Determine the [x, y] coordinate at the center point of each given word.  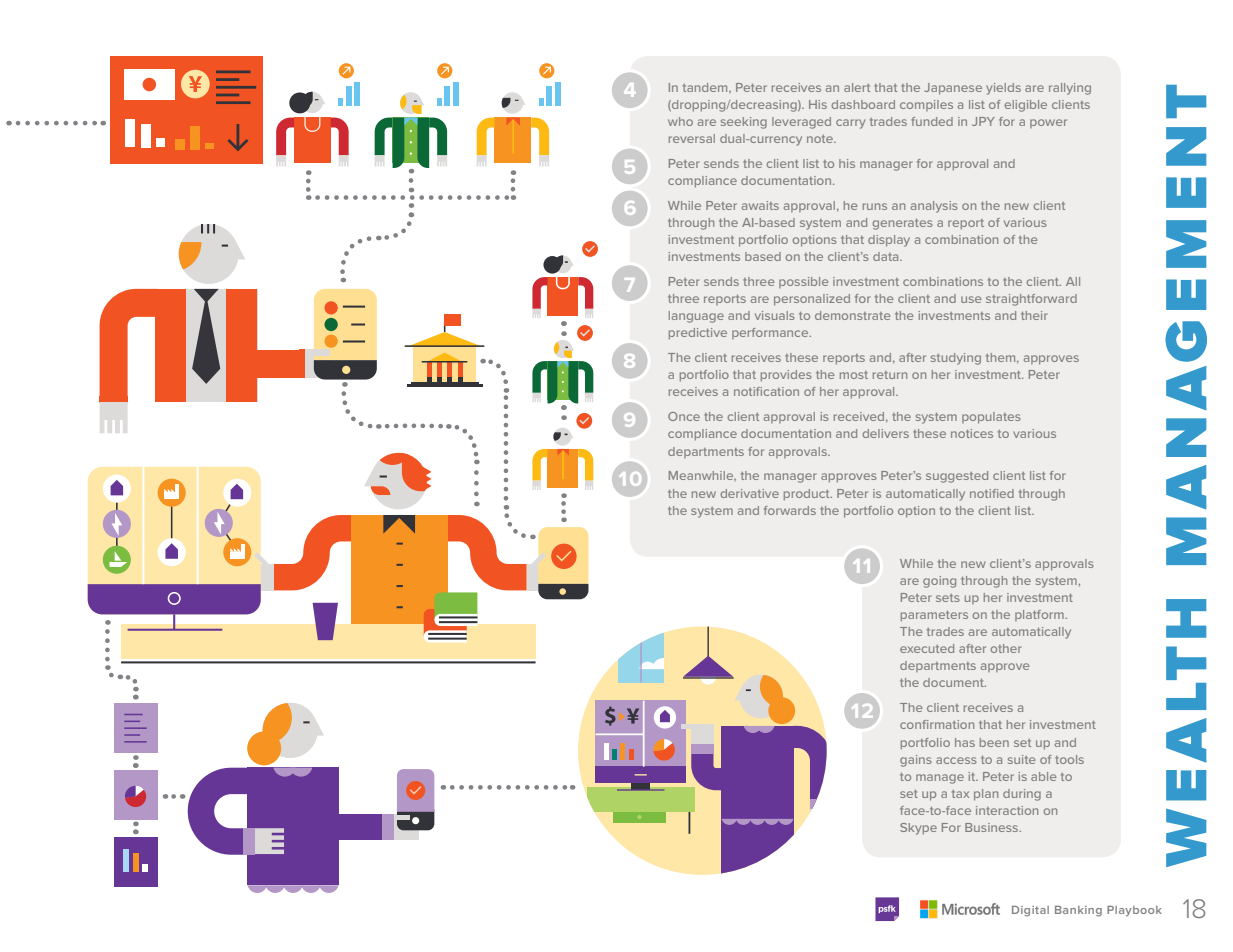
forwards [790, 510]
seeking [744, 123]
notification [766, 391]
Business [993, 827]
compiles [926, 105]
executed [927, 648]
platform [1040, 615]
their [1034, 315]
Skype [918, 829]
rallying [1070, 89]
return [890, 375]
